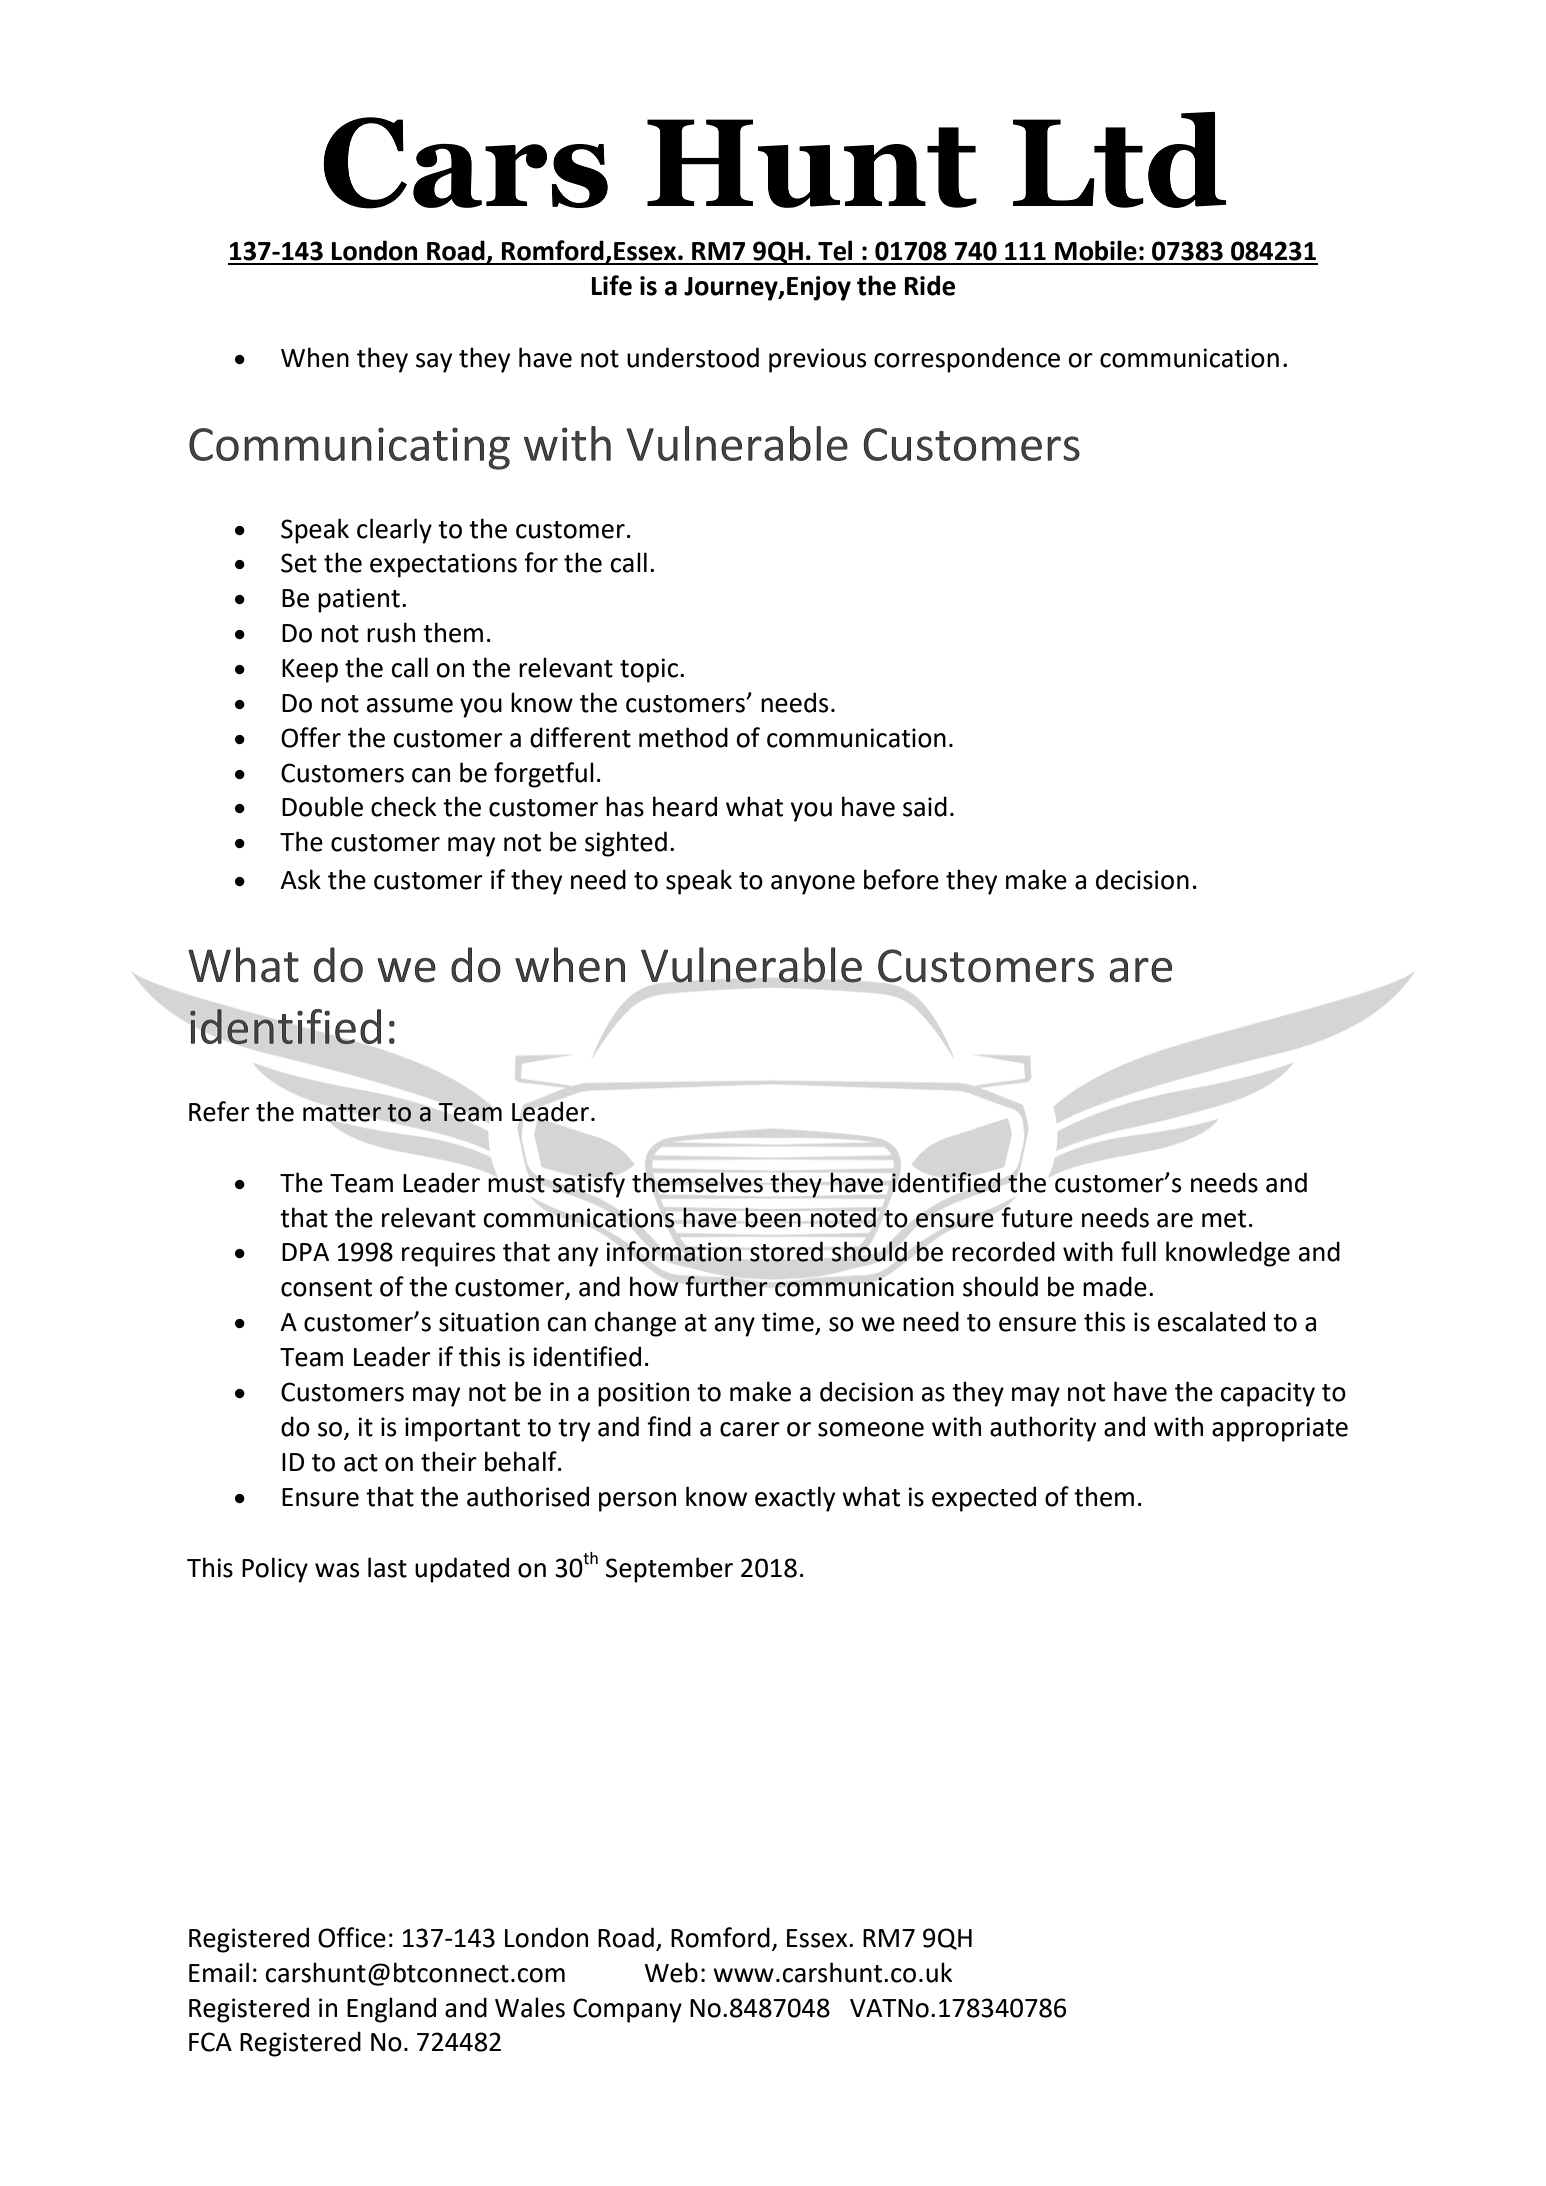 Image resolution: width=1546 pixels, height=2186 pixels. What do you see at coordinates (352, 1937) in the document?
I see `Office` at bounding box center [352, 1937].
